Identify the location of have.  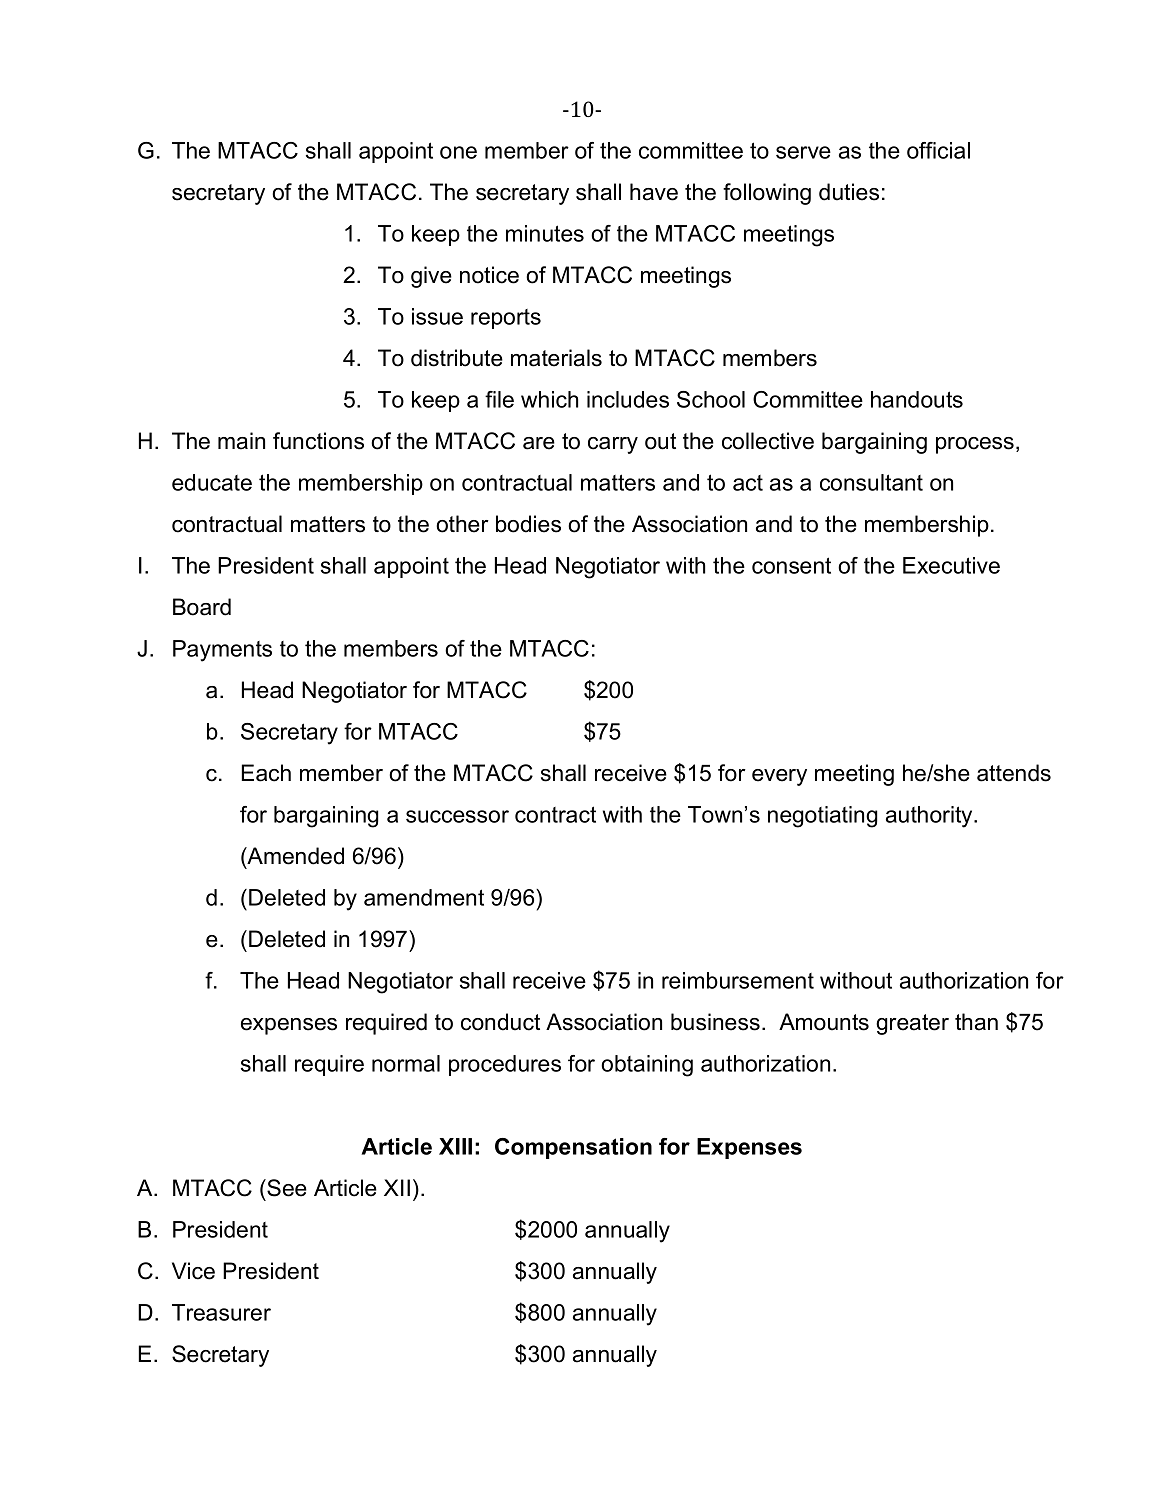
(654, 192).
